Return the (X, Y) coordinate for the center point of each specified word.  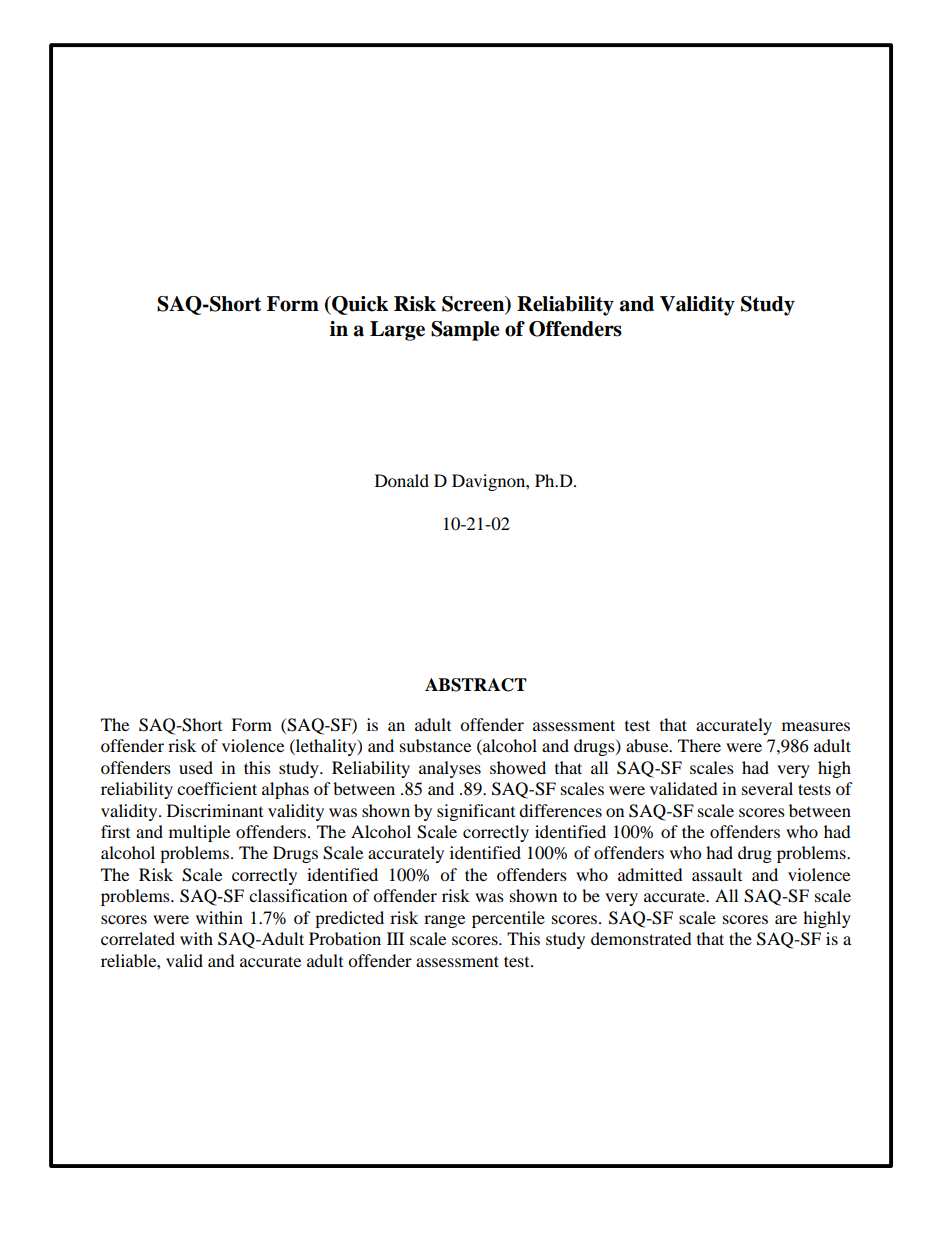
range (444, 921)
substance (435, 745)
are (786, 919)
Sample (465, 331)
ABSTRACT (476, 685)
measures (816, 726)
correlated (138, 938)
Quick (359, 305)
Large (397, 331)
